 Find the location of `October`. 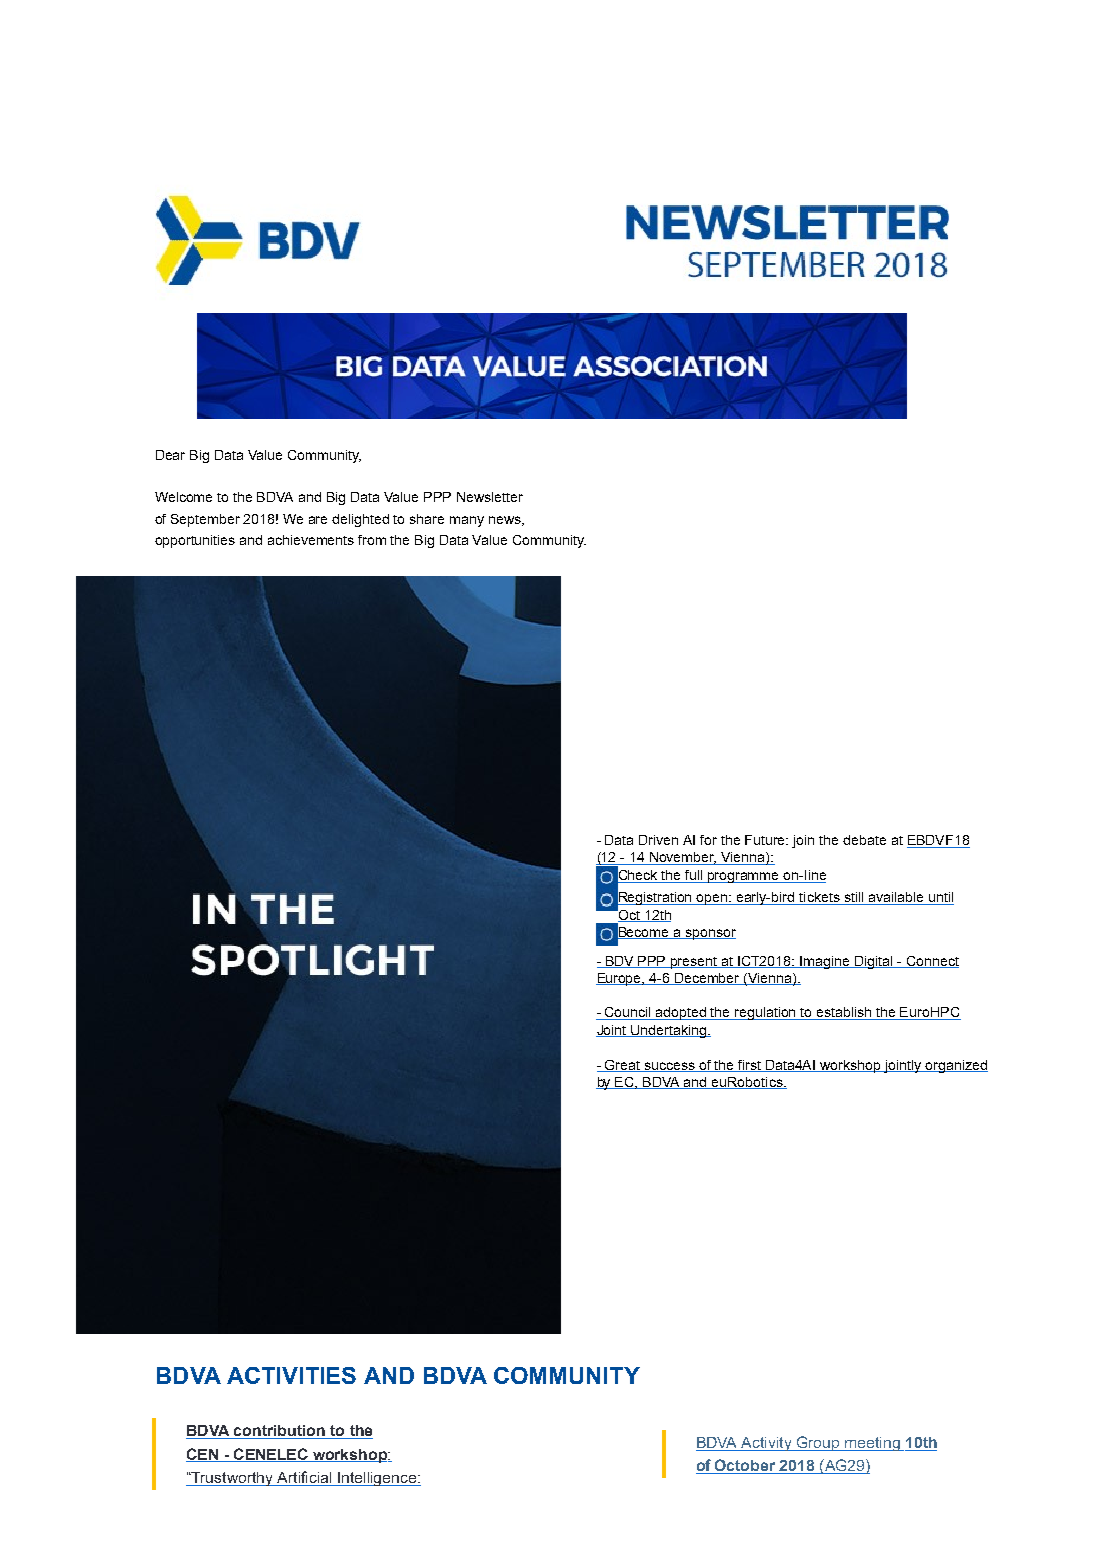

October is located at coordinates (745, 1466).
